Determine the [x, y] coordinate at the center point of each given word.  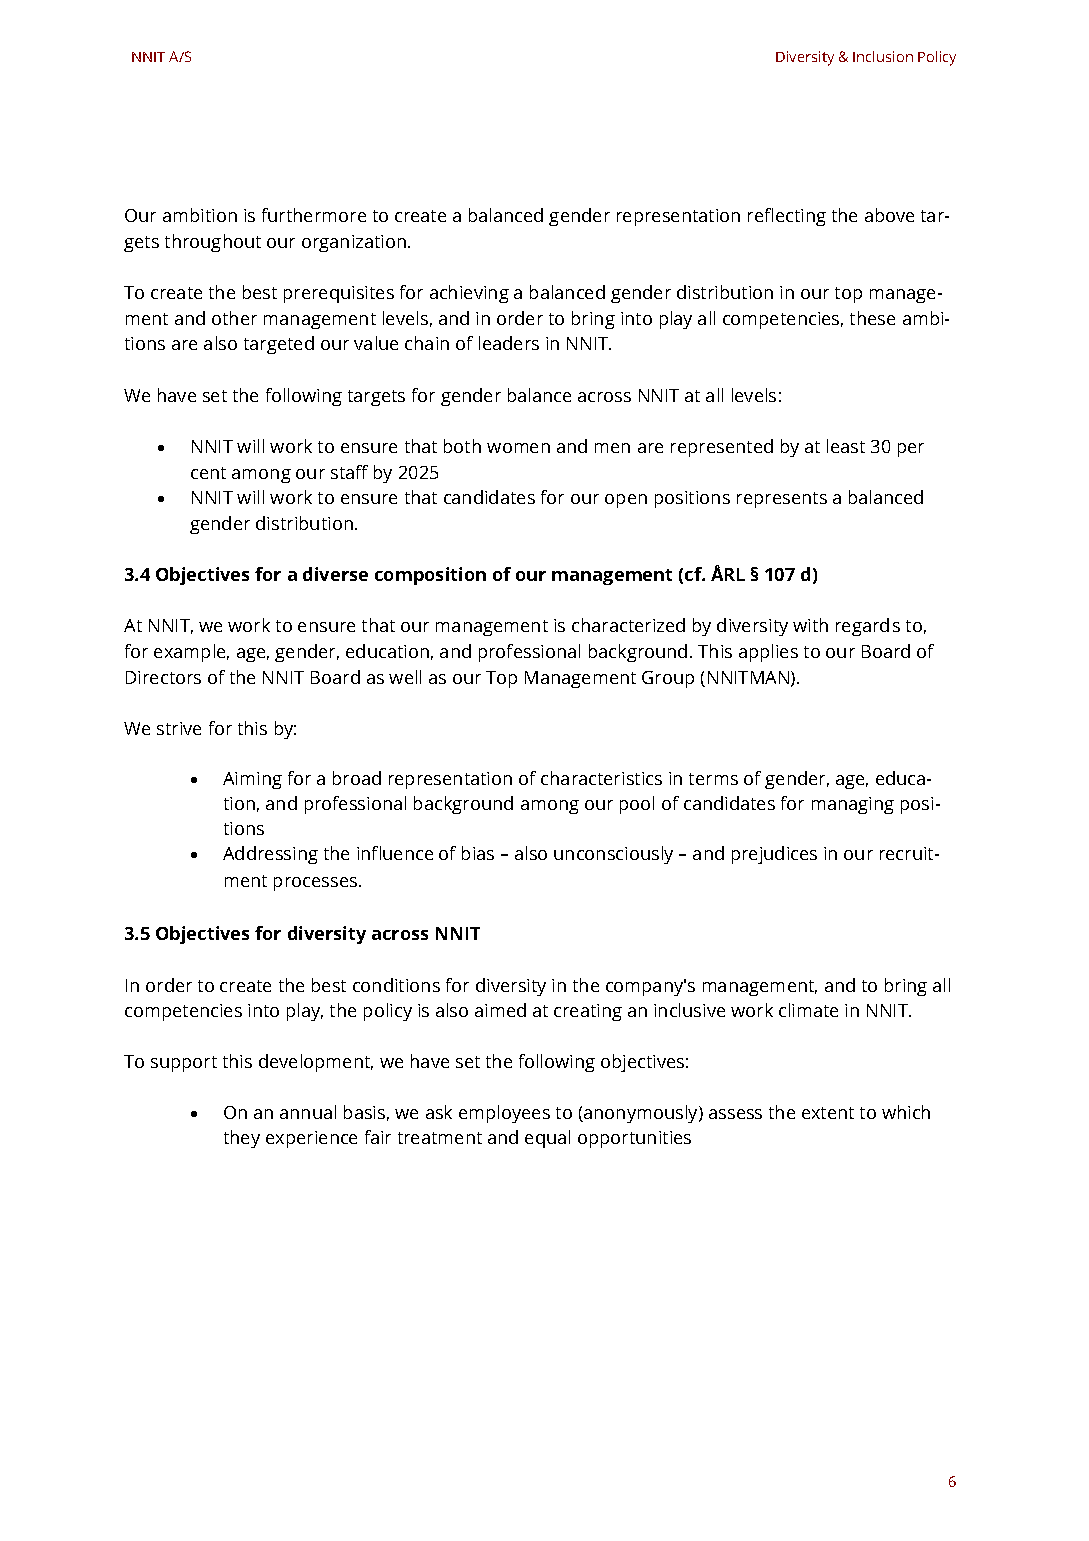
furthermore [314, 215]
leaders [509, 343]
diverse [335, 574]
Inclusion [883, 56]
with [810, 625]
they [242, 1139]
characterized [628, 625]
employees [504, 1114]
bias [478, 853]
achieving [469, 294]
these [872, 318]
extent [828, 1113]
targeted [279, 345]
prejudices [774, 855]
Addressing [270, 855]
